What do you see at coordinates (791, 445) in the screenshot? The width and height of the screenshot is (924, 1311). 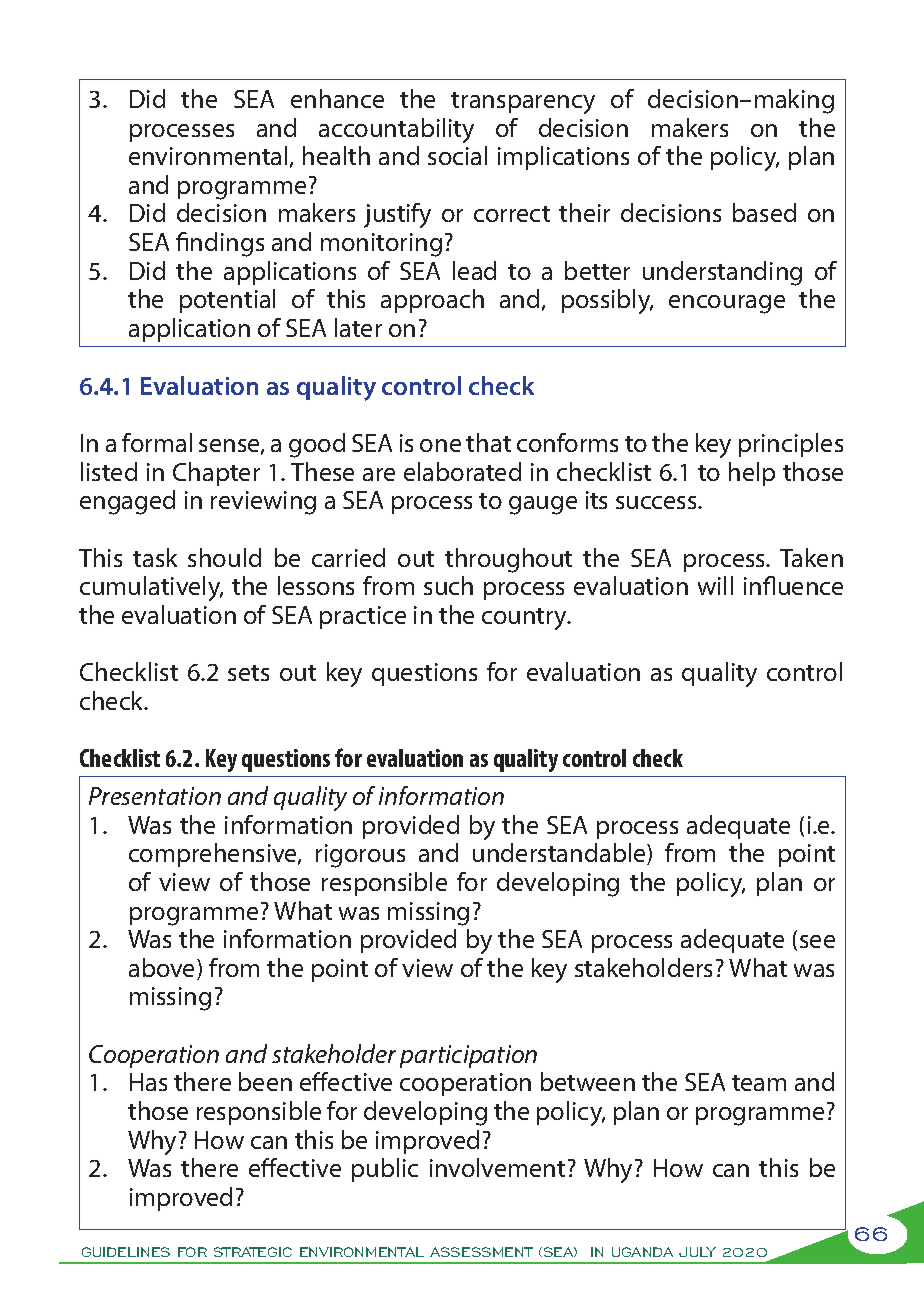 I see `principles` at bounding box center [791, 445].
